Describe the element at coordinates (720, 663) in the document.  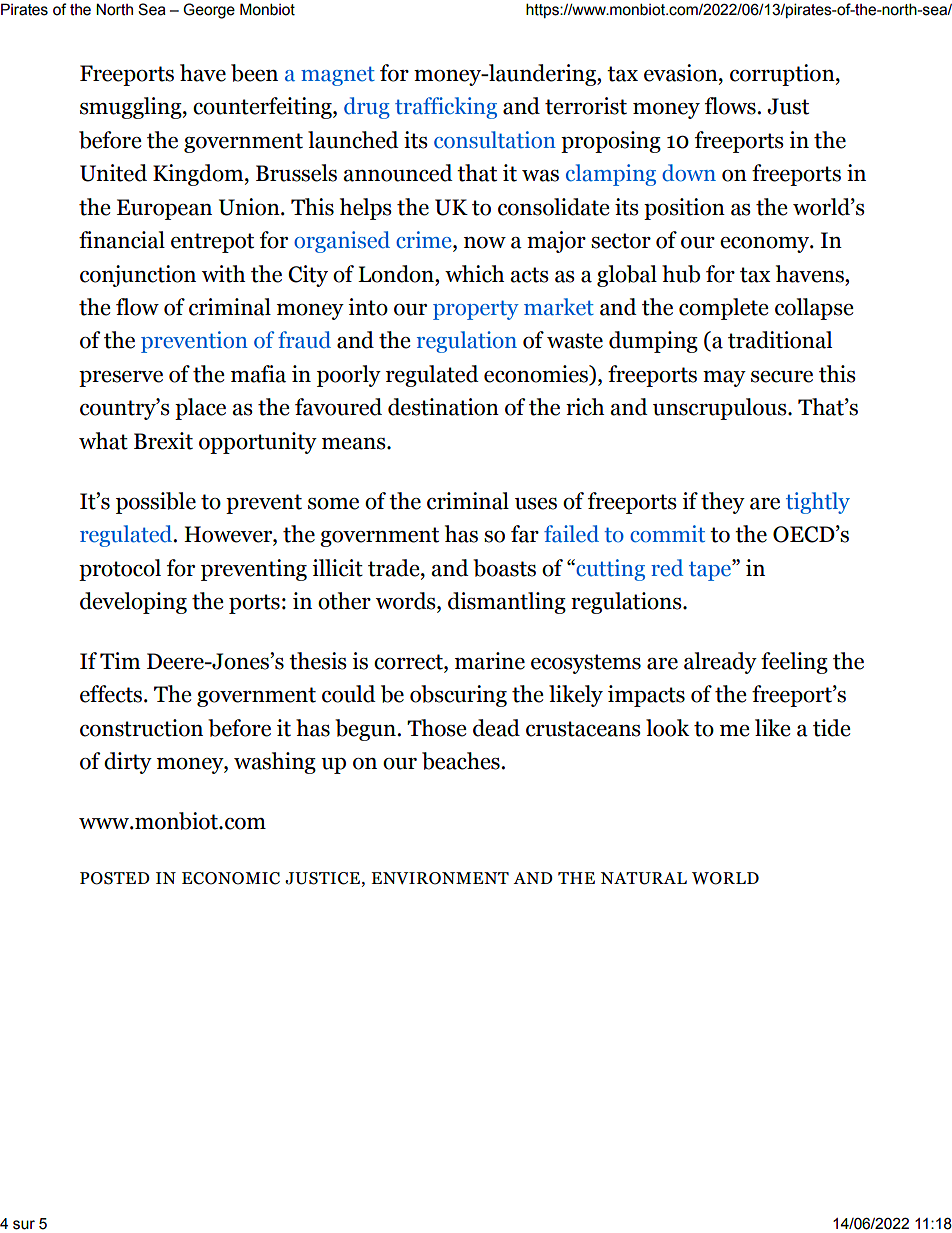
I see `already` at that location.
